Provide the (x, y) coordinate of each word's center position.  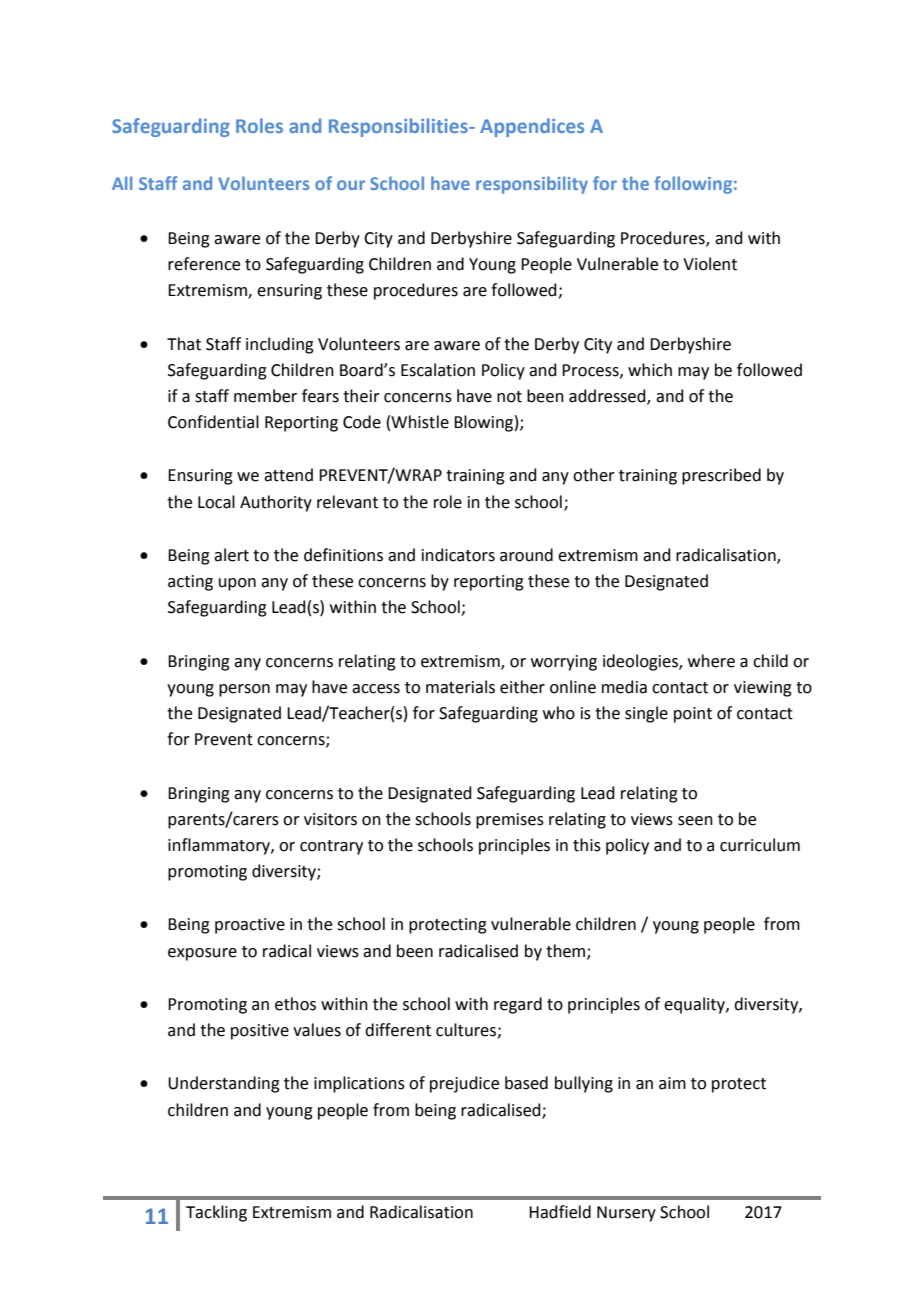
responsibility (532, 185)
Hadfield (560, 1212)
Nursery (626, 1214)
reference (204, 264)
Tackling (216, 1213)
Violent (710, 264)
